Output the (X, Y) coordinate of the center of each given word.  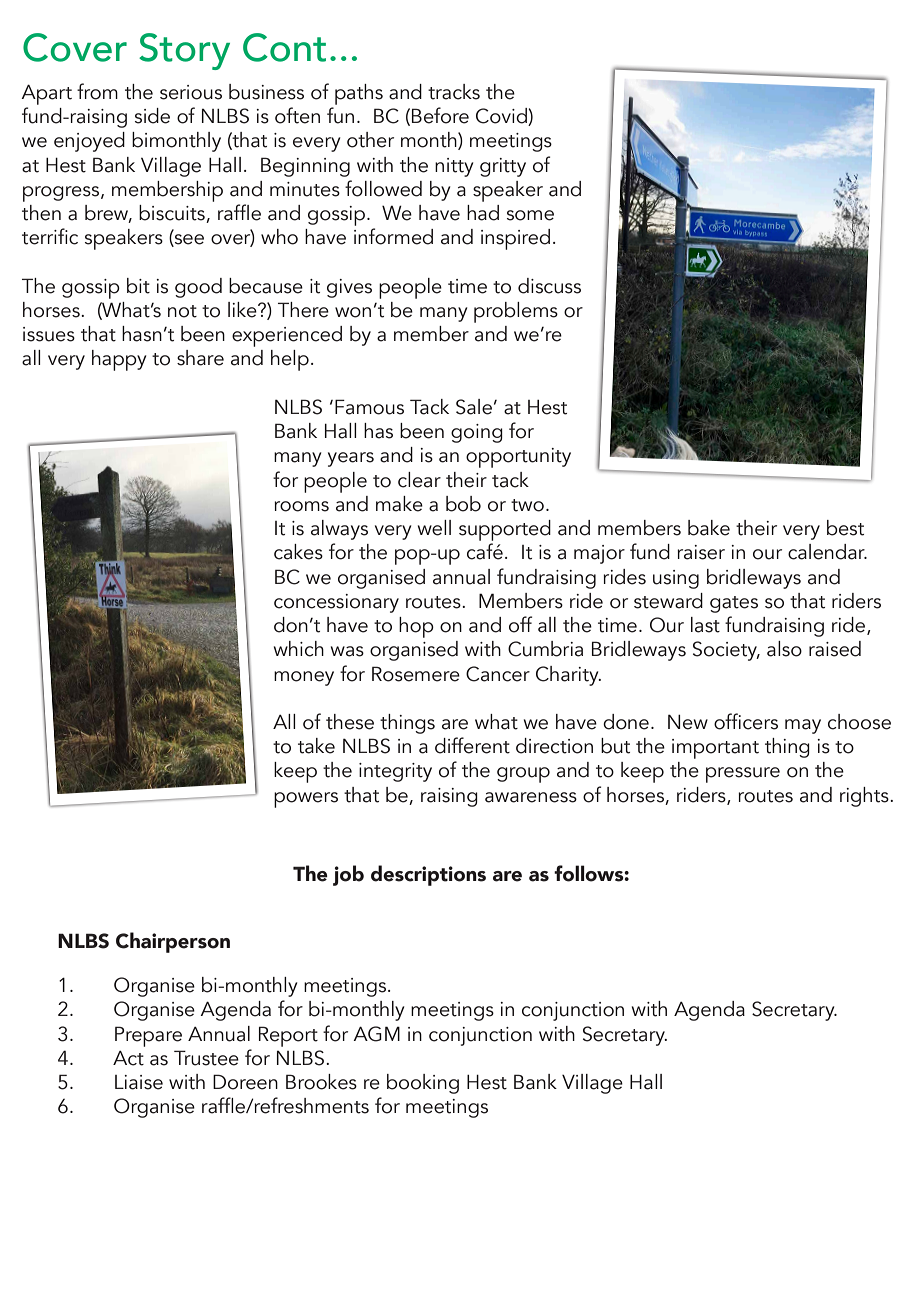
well (434, 528)
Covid (502, 117)
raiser (701, 552)
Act (128, 1058)
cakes (298, 552)
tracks (454, 92)
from (97, 91)
